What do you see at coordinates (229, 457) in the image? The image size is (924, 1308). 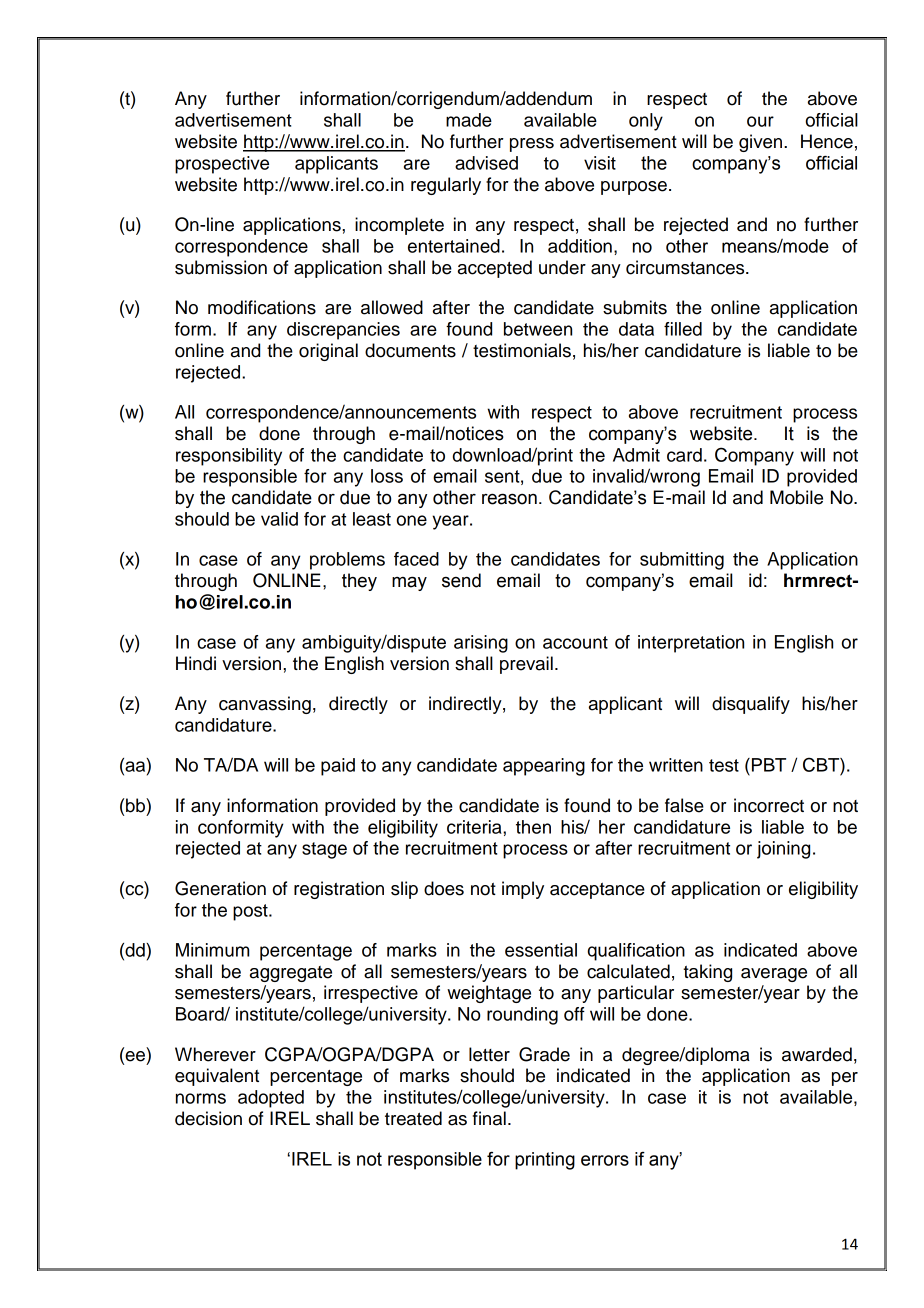 I see `responsibility` at bounding box center [229, 457].
